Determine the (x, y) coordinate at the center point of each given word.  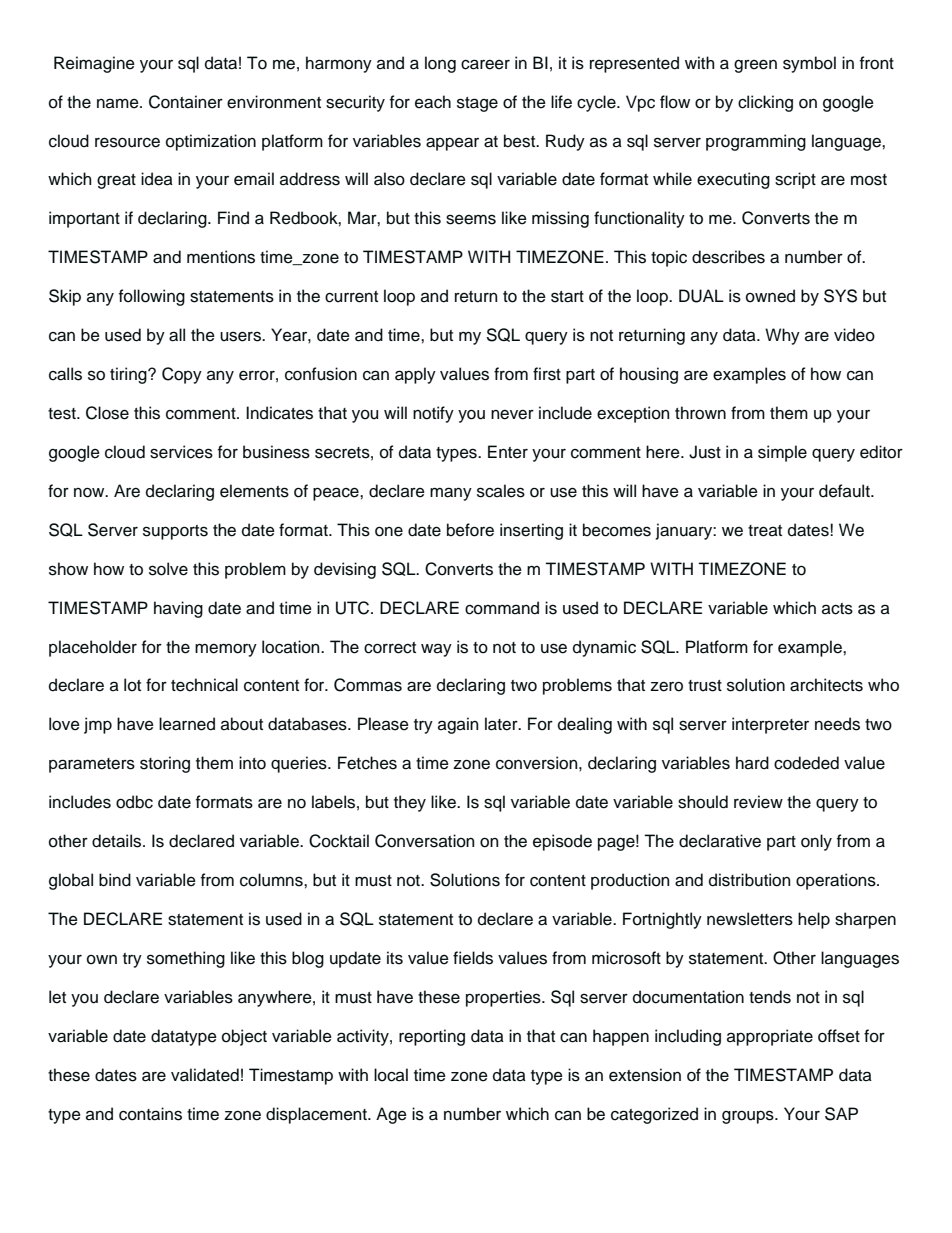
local (391, 1075)
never (512, 415)
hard (752, 763)
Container (186, 102)
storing (165, 764)
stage (477, 104)
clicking (765, 103)
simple (782, 453)
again (458, 725)
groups (749, 1117)
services (181, 452)
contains (150, 1114)
